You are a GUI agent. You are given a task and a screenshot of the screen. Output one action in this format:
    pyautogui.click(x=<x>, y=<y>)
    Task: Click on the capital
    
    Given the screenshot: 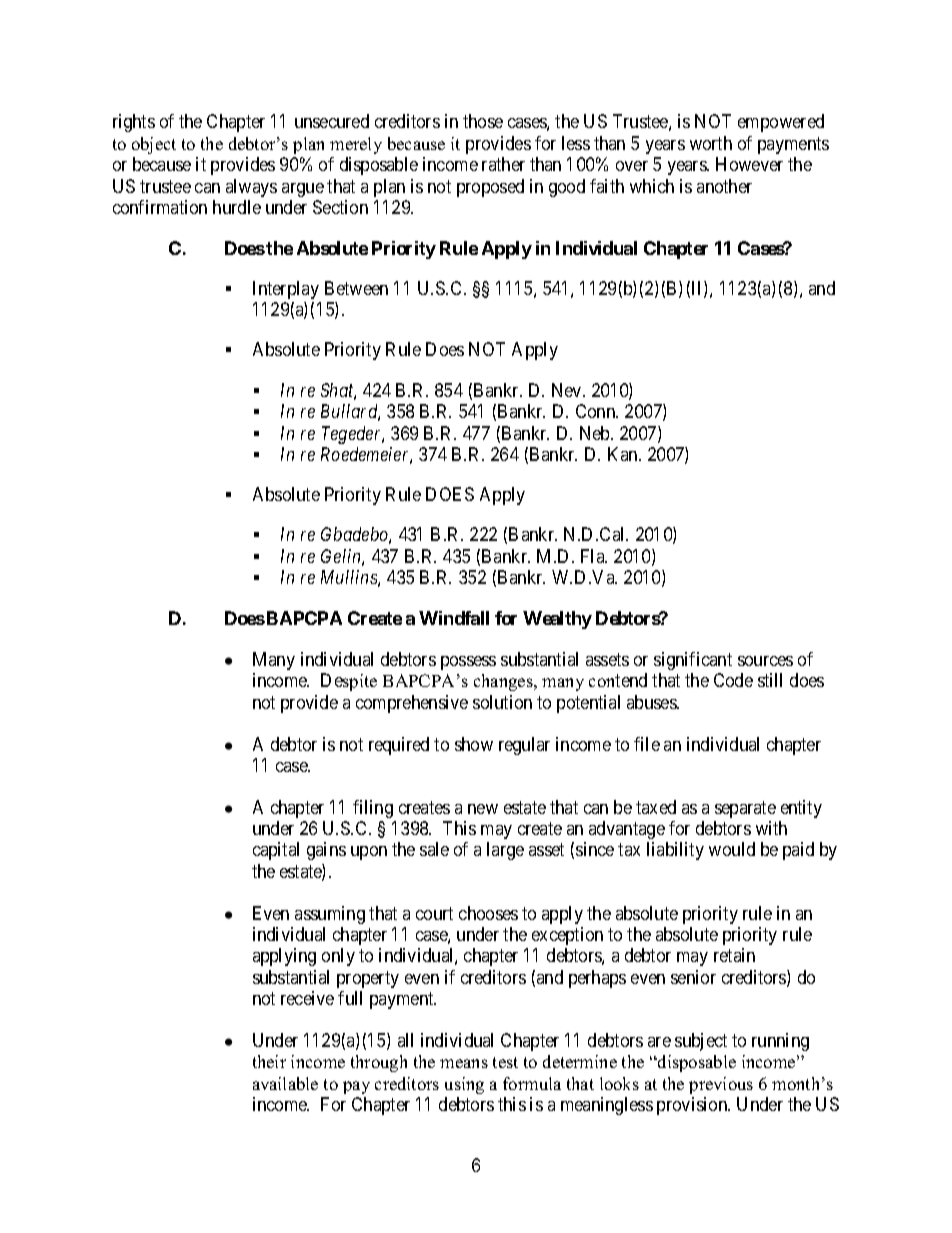 What is the action you would take?
    pyautogui.click(x=276, y=851)
